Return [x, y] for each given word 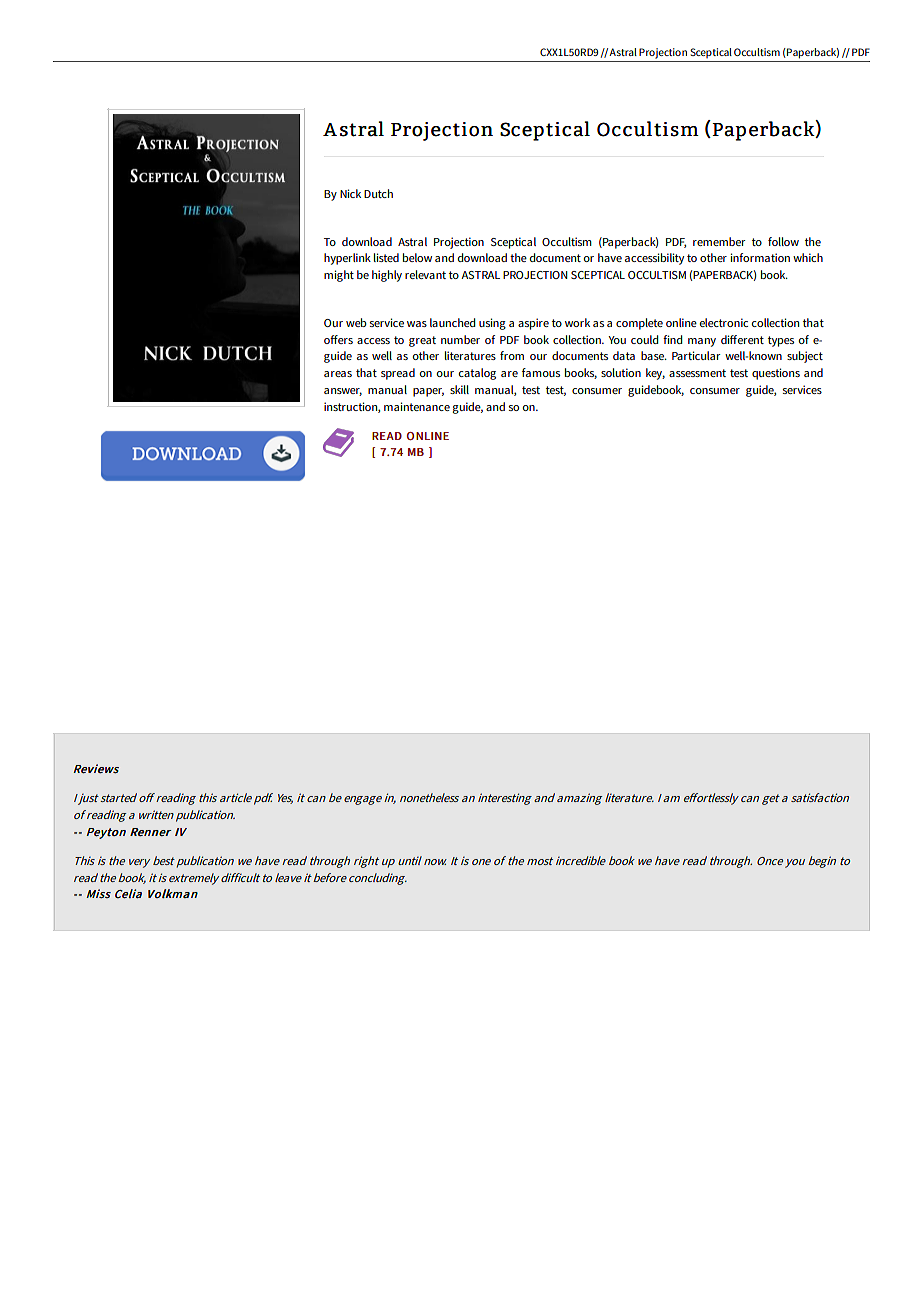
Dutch [378, 193]
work [577, 322]
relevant [425, 274]
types [781, 341]
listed [386, 257]
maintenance [417, 406]
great [422, 341]
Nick [350, 193]
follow [783, 241]
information [760, 257]
